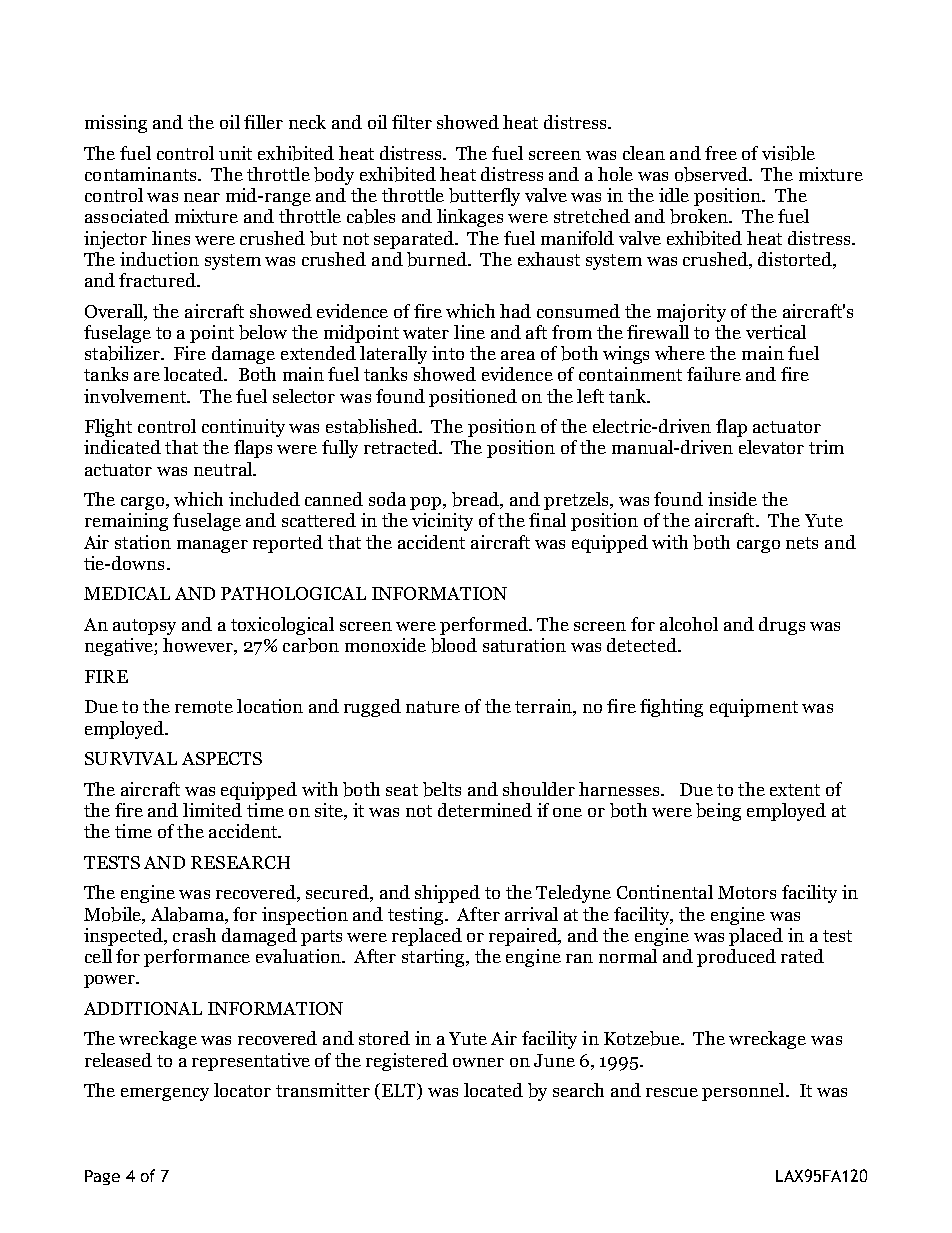 Image resolution: width=952 pixels, height=1233 pixels. Describe the element at coordinates (144, 627) in the image. I see `autopsy` at that location.
